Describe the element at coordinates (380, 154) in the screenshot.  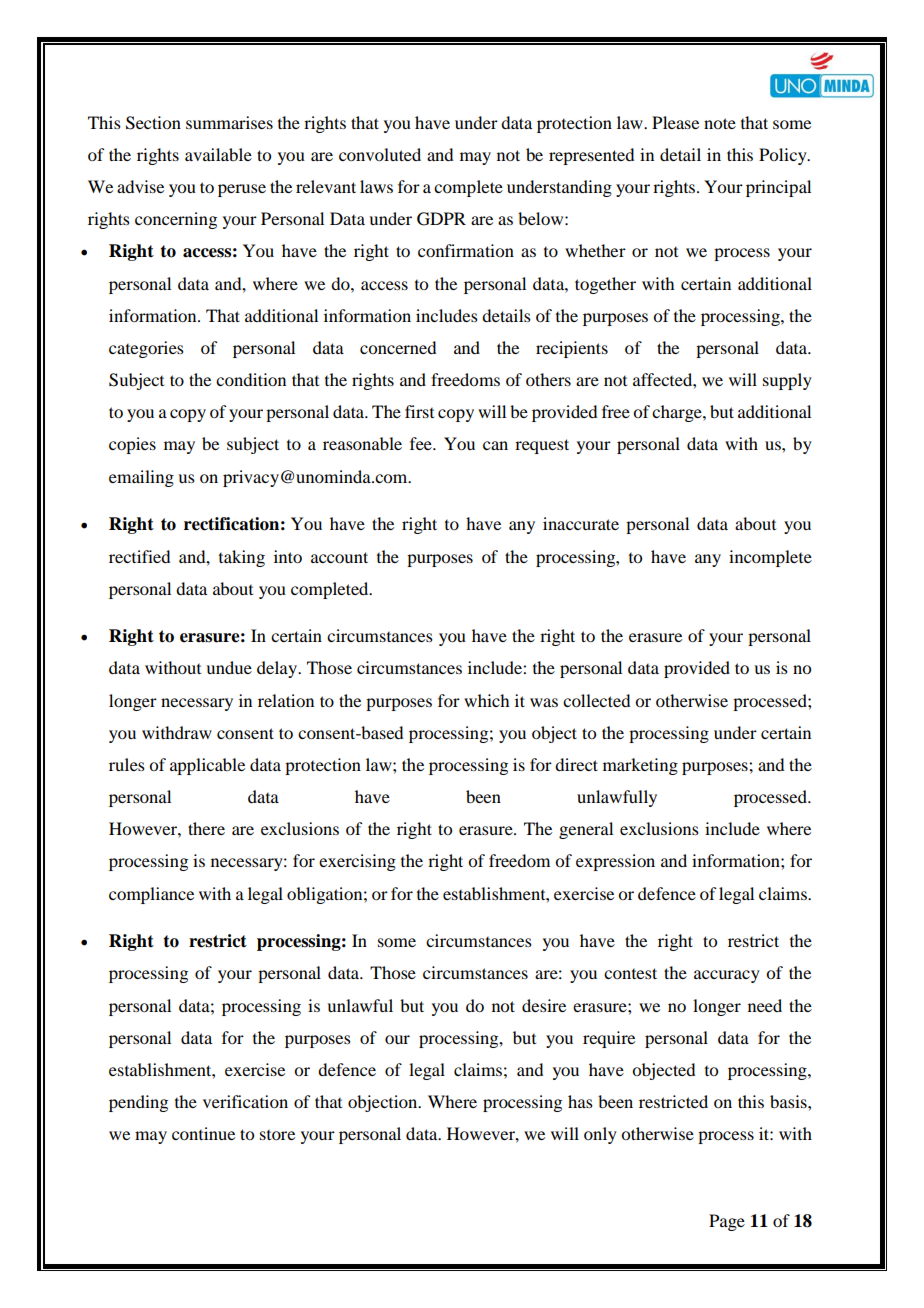
I see `convoluted` at that location.
